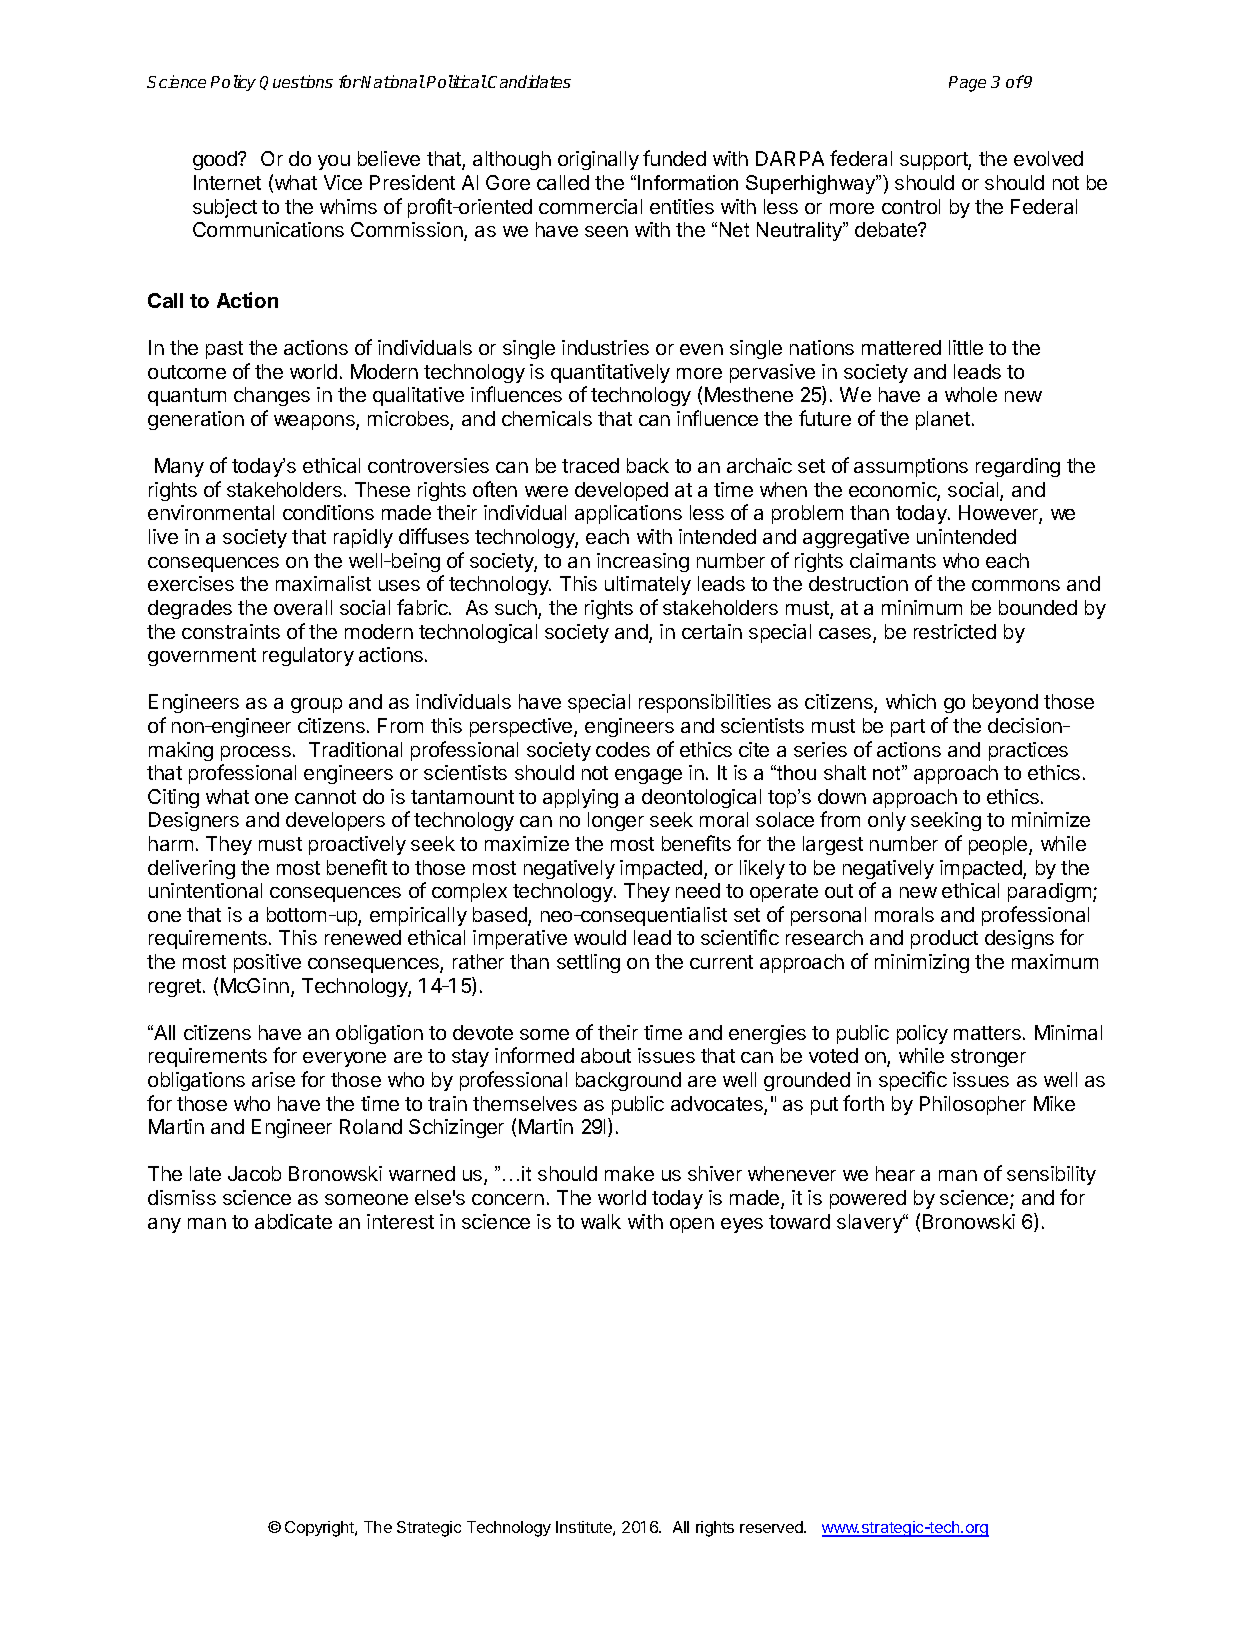 The height and width of the image is (1626, 1256). What do you see at coordinates (296, 82) in the image?
I see `Questions` at bounding box center [296, 82].
